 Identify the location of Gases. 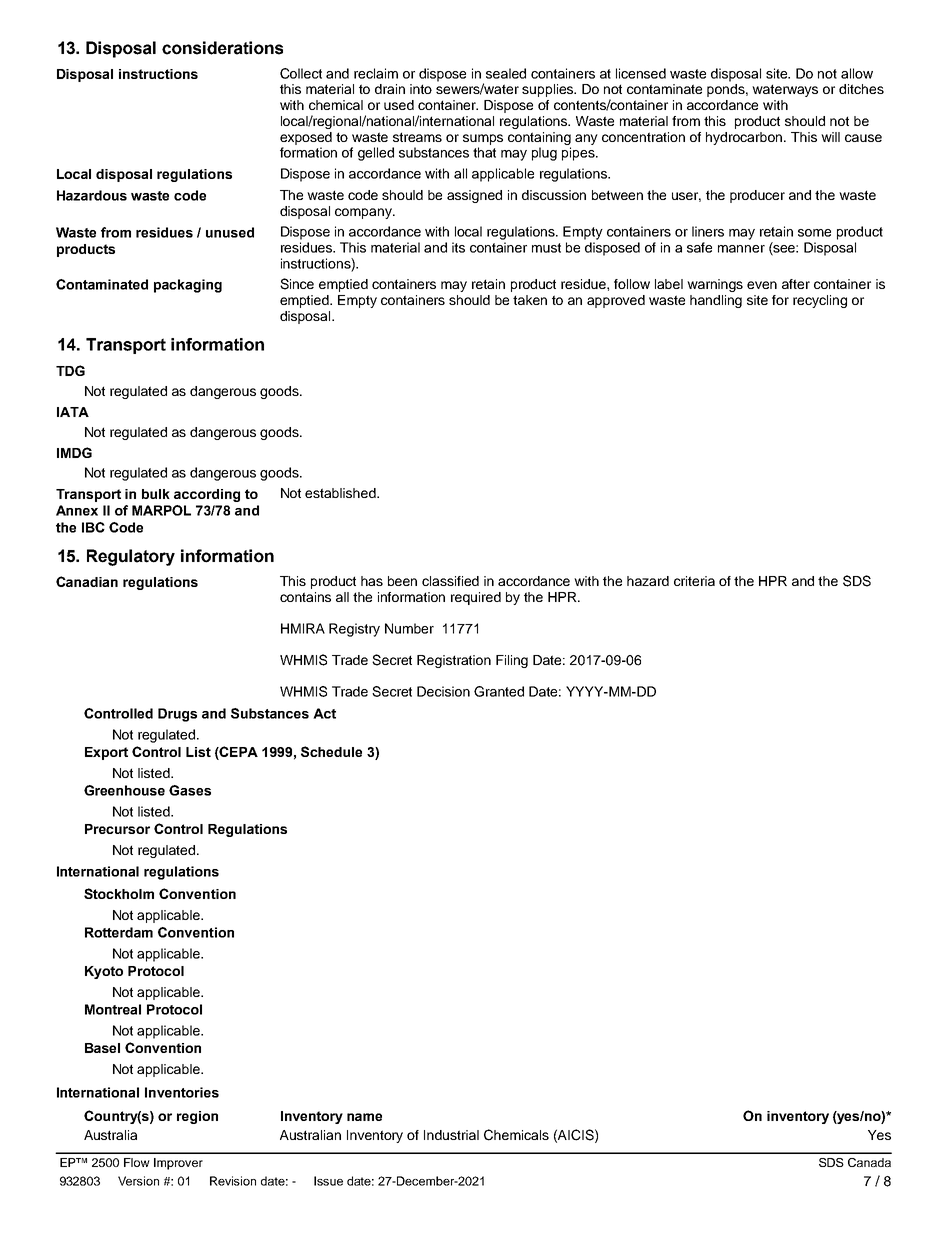
(190, 790).
